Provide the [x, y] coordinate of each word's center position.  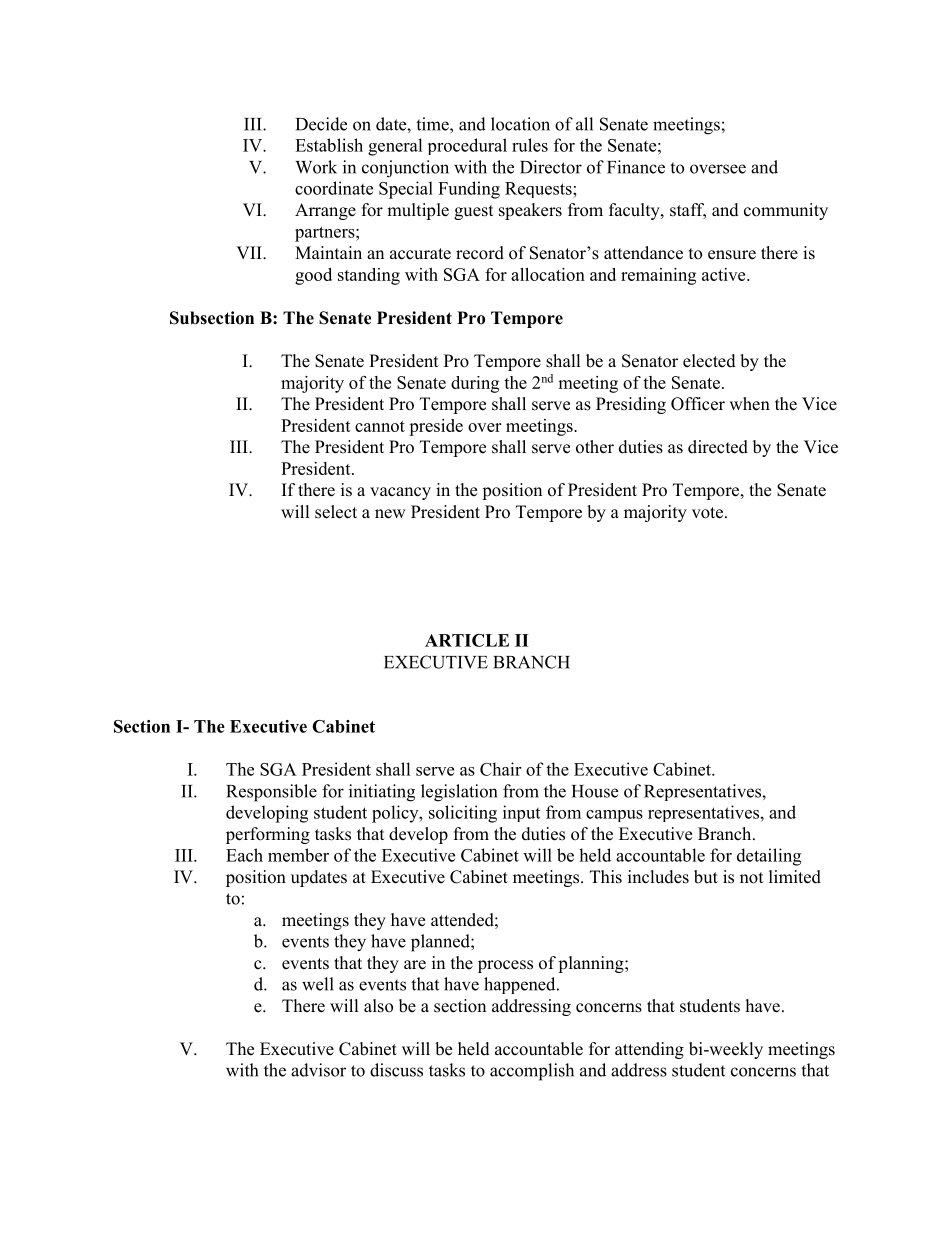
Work [316, 167]
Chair [500, 769]
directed [718, 447]
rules [530, 145]
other [595, 447]
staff [688, 211]
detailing [769, 857]
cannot [380, 426]
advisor [318, 1070]
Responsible [271, 793]
